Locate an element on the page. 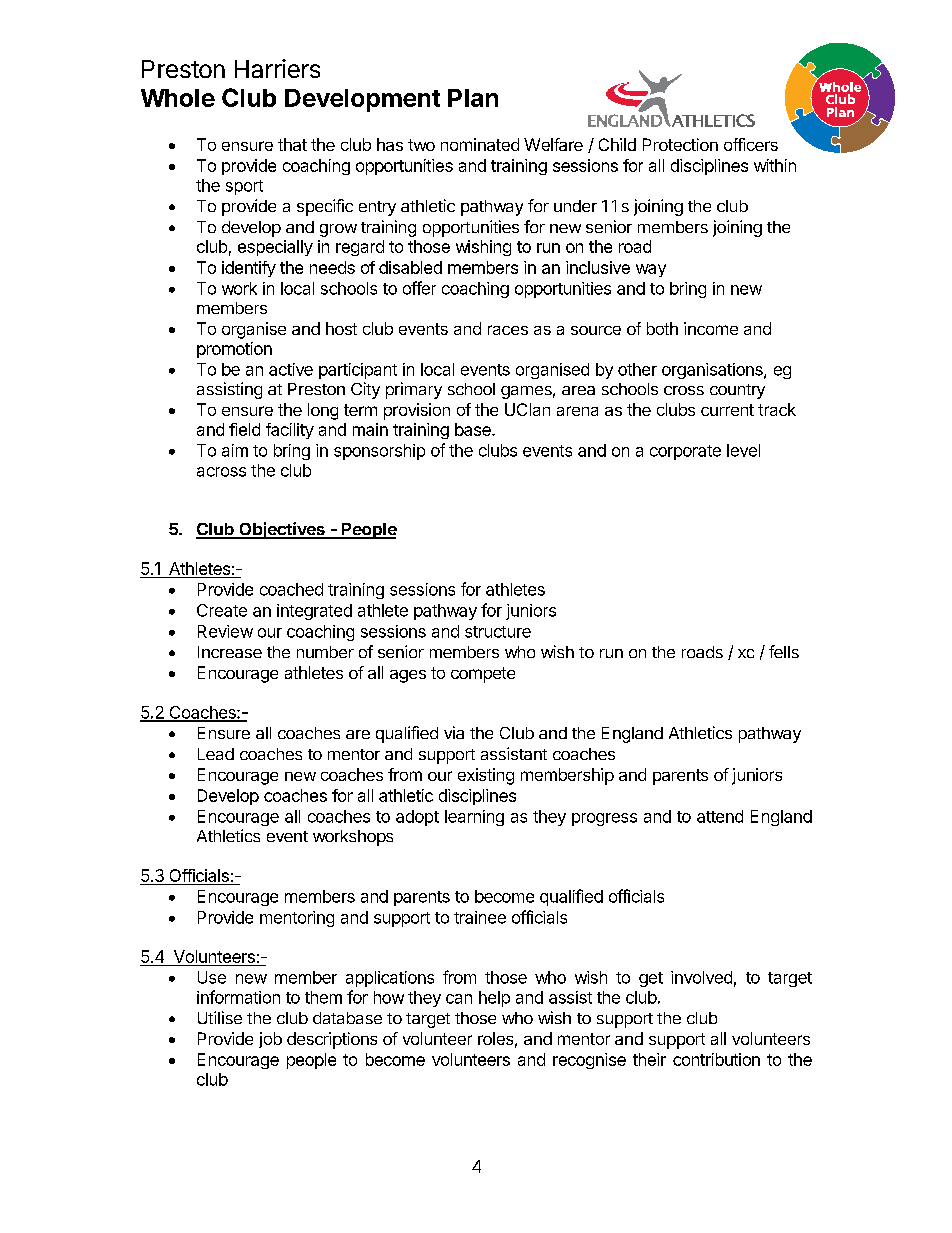 The height and width of the image is (1233, 952). that is located at coordinates (292, 144).
